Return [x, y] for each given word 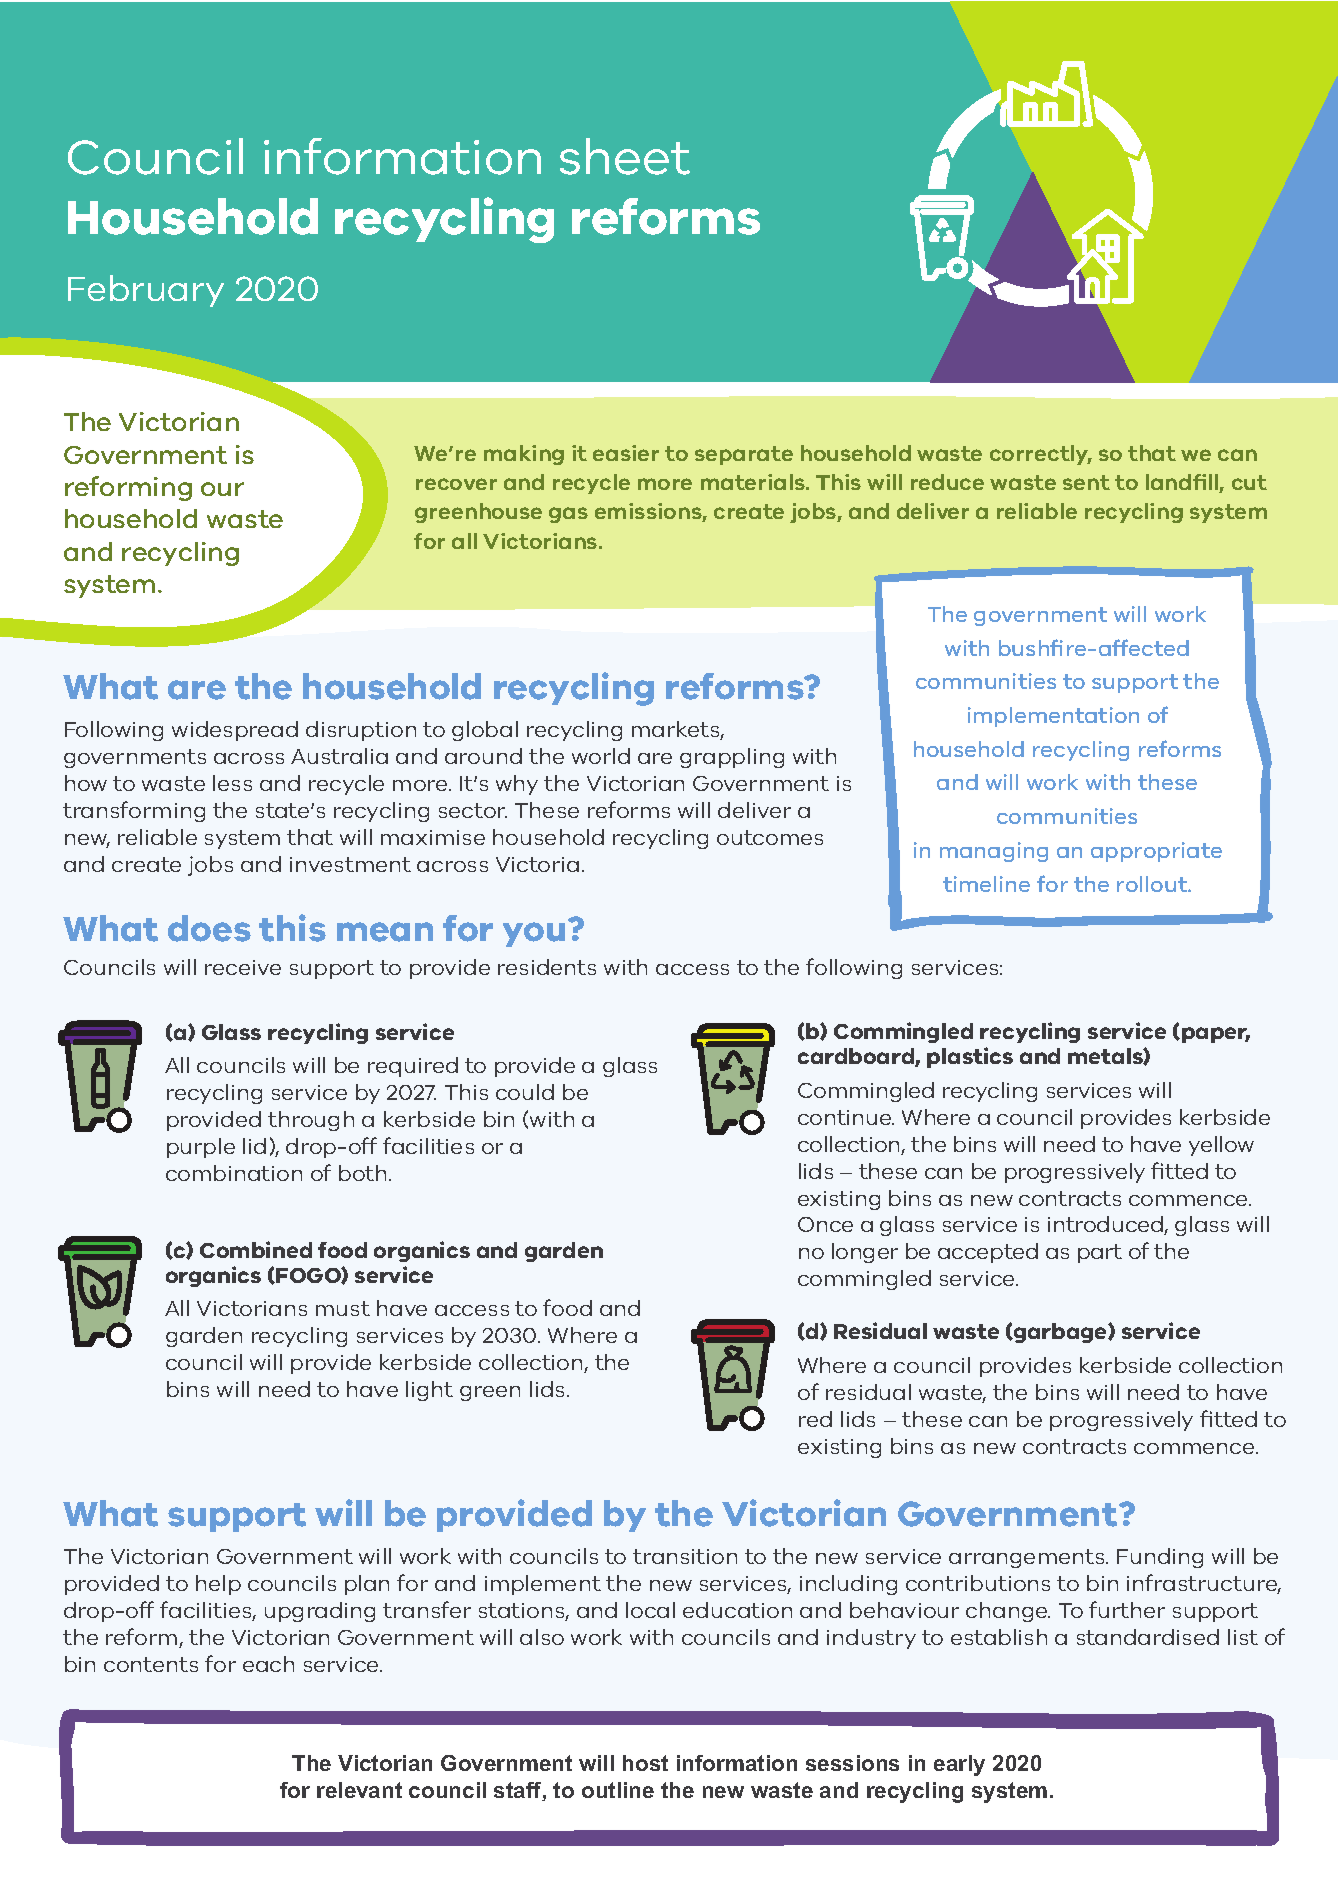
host [645, 1763]
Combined [256, 1249]
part [1100, 1253]
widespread [235, 731]
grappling [732, 758]
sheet [625, 156]
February [146, 291]
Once [825, 1224]
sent [1086, 482]
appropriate [1156, 852]
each [268, 1664]
